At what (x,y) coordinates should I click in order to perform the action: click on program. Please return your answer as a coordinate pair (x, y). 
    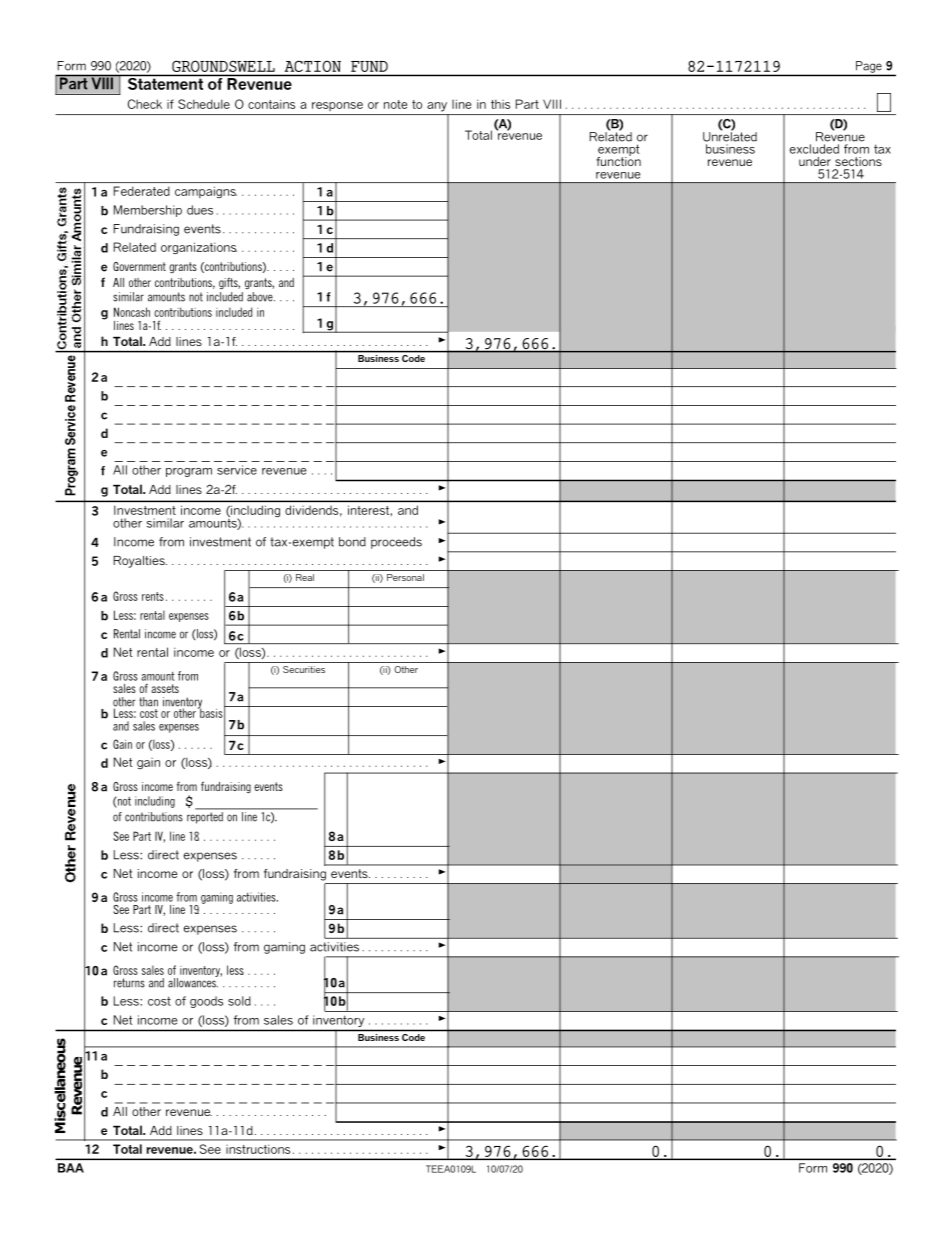
    Looking at the image, I should click on (189, 472).
